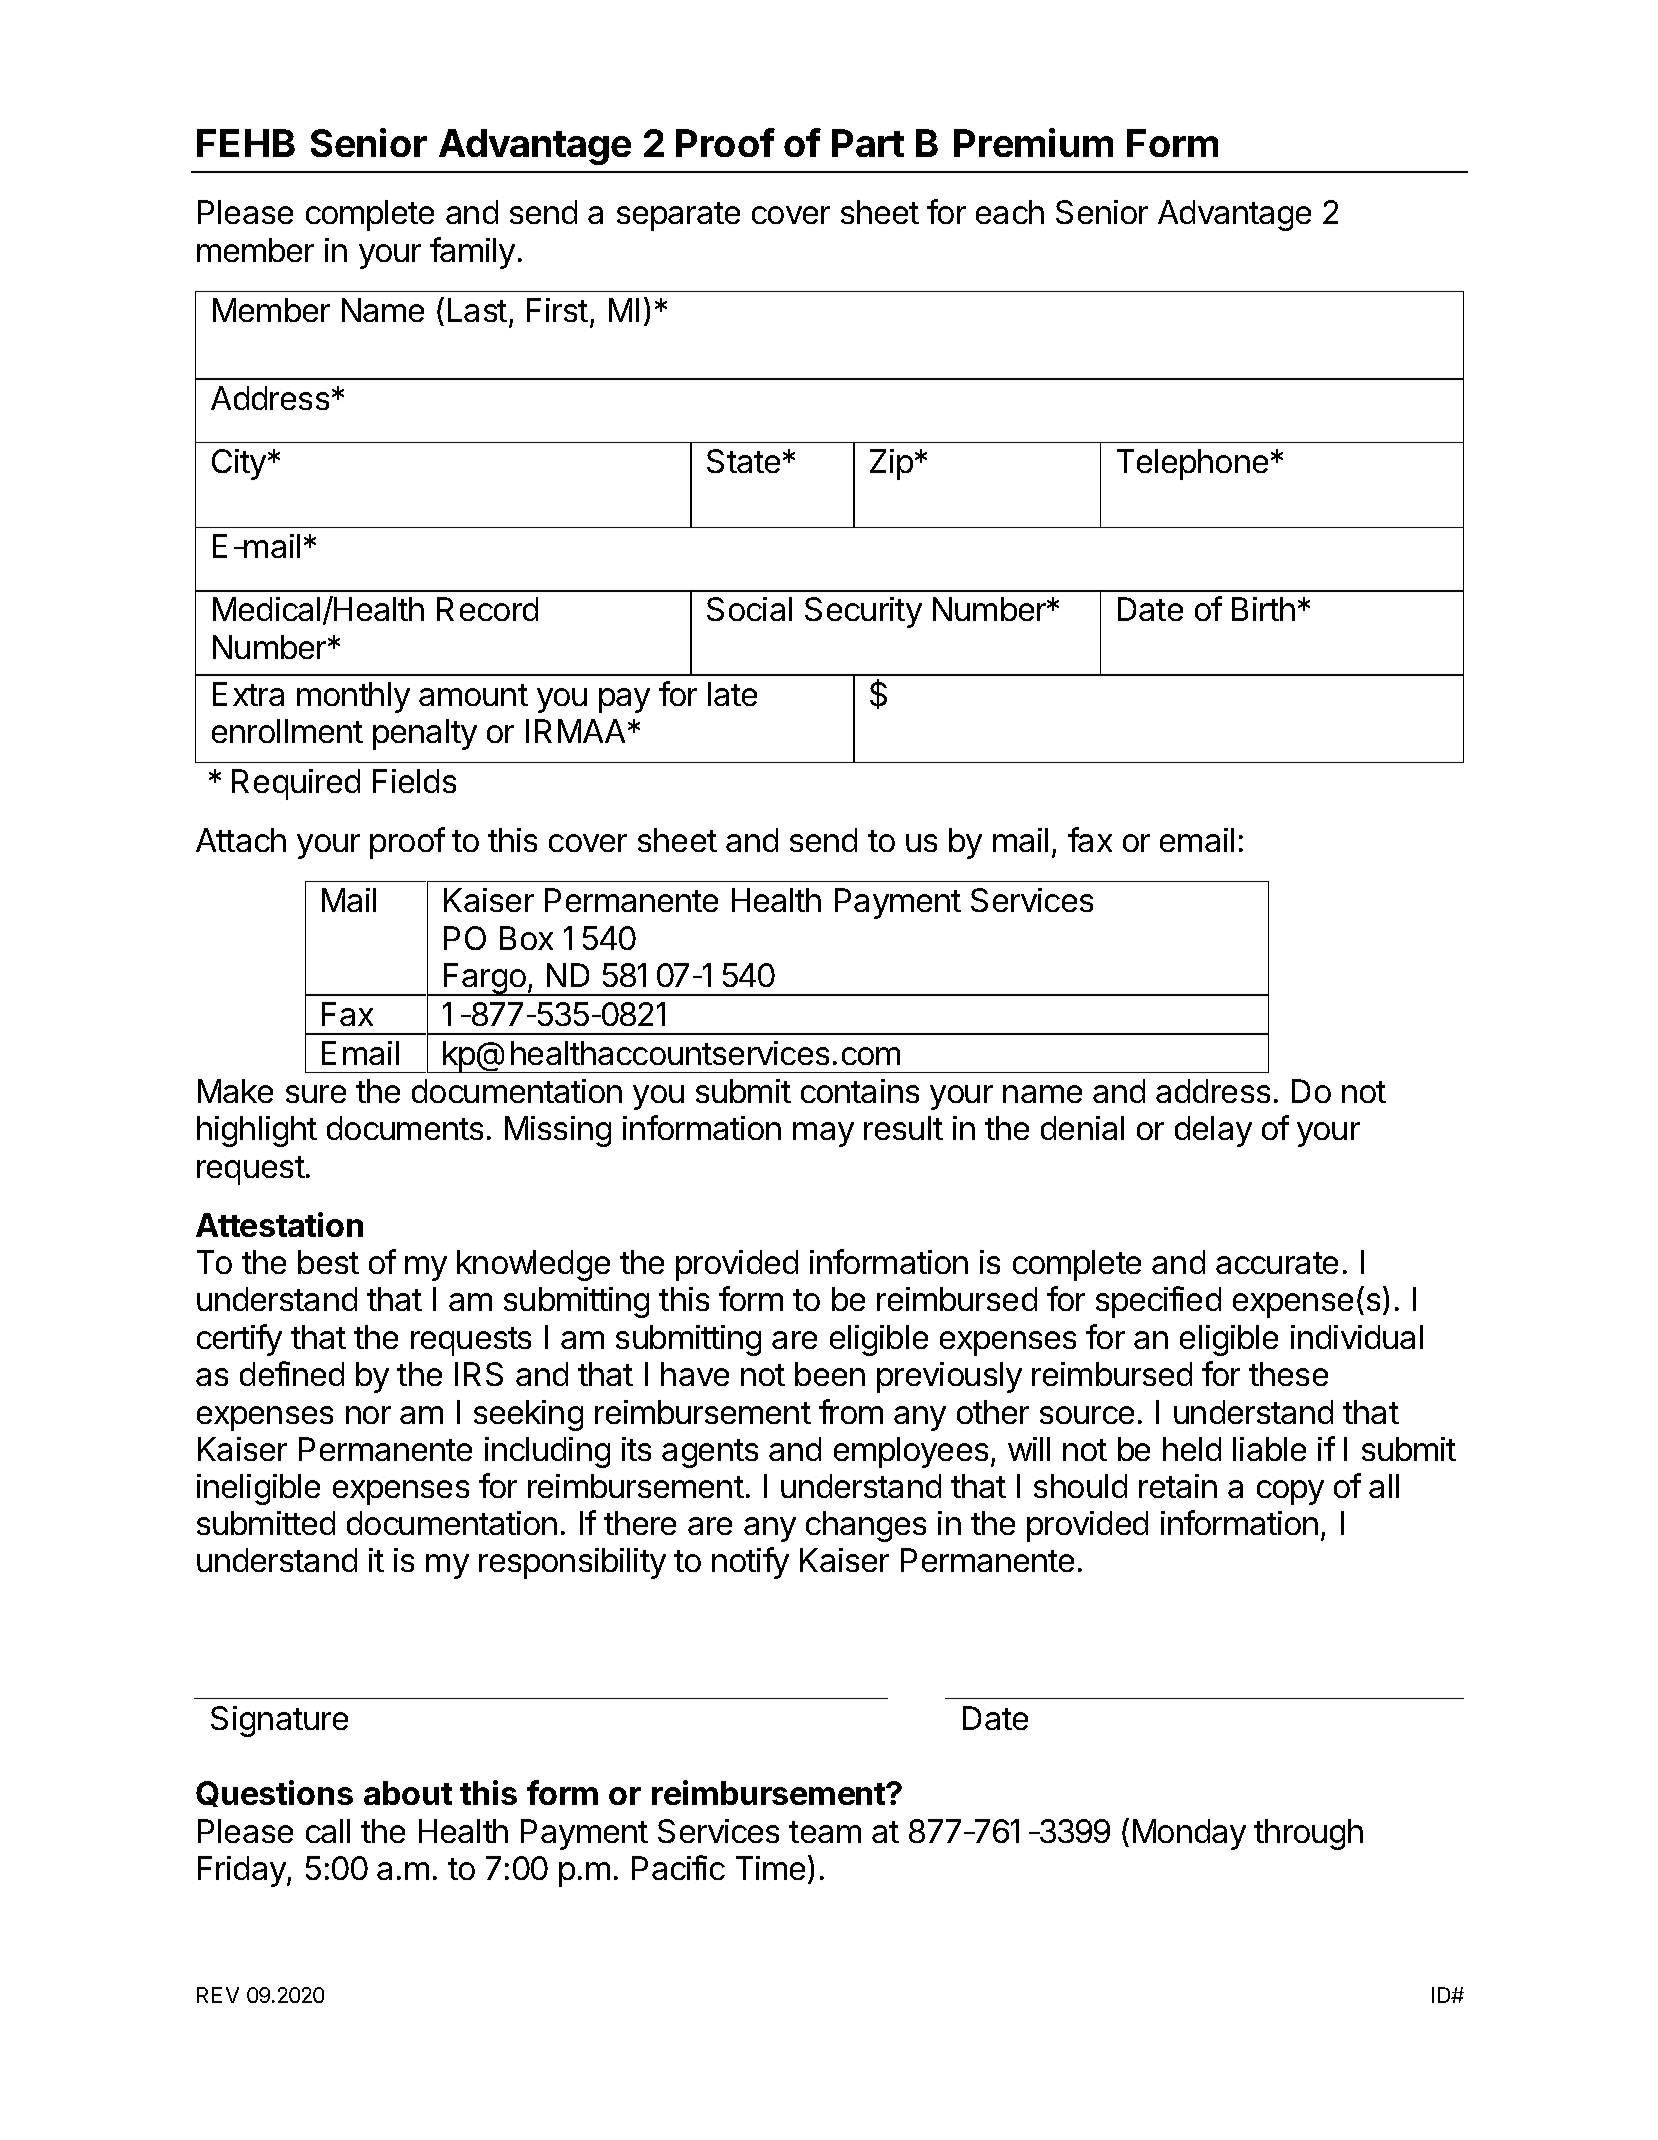 The height and width of the page is (2140, 1658). Describe the element at coordinates (1033, 142) in the page. I see `Premium` at that location.
